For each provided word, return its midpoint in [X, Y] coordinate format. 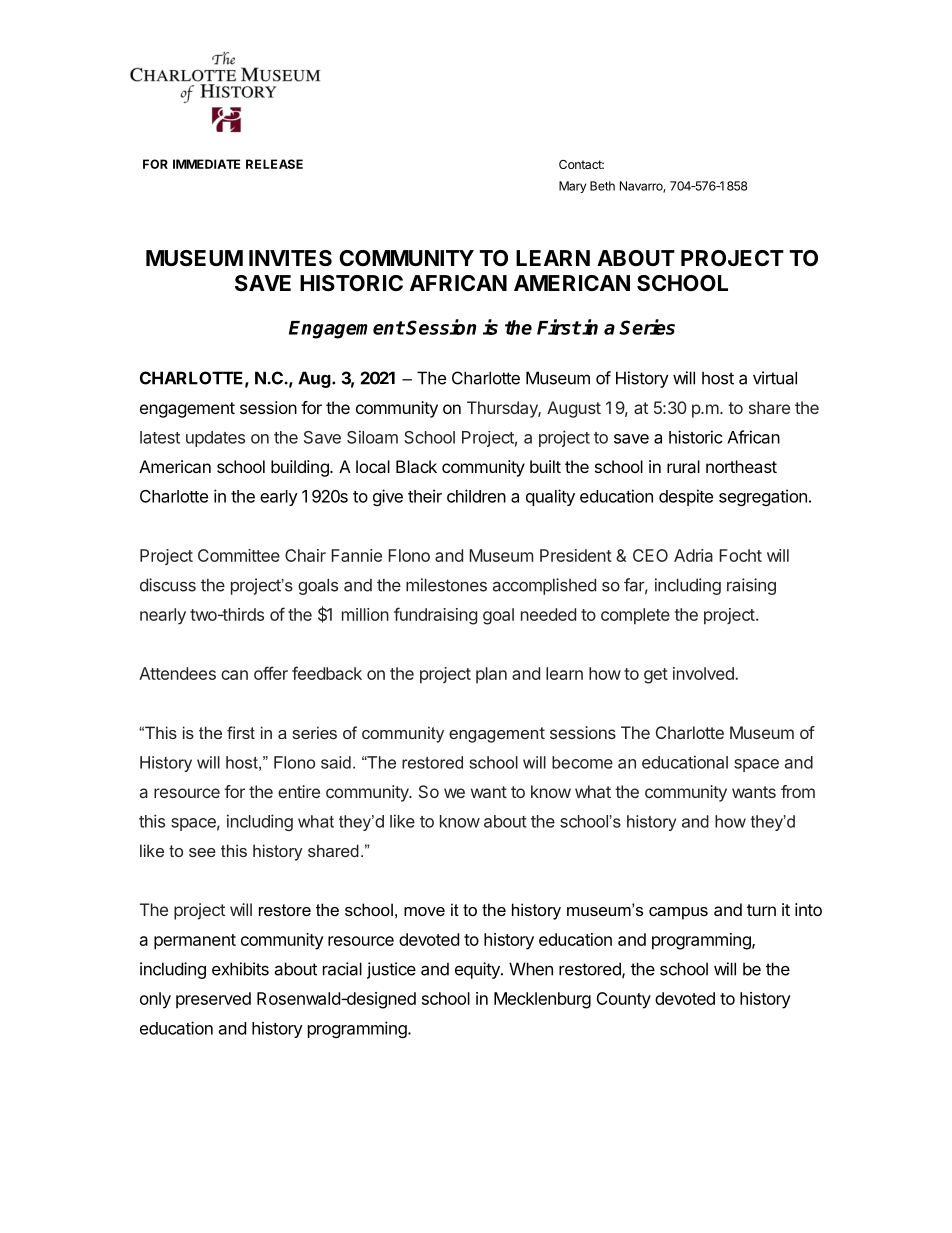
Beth [602, 186]
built [545, 466]
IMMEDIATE [206, 164]
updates [215, 439]
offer [271, 673]
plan [491, 675]
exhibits [240, 969]
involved [704, 673]
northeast [741, 466]
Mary [572, 187]
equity [478, 970]
